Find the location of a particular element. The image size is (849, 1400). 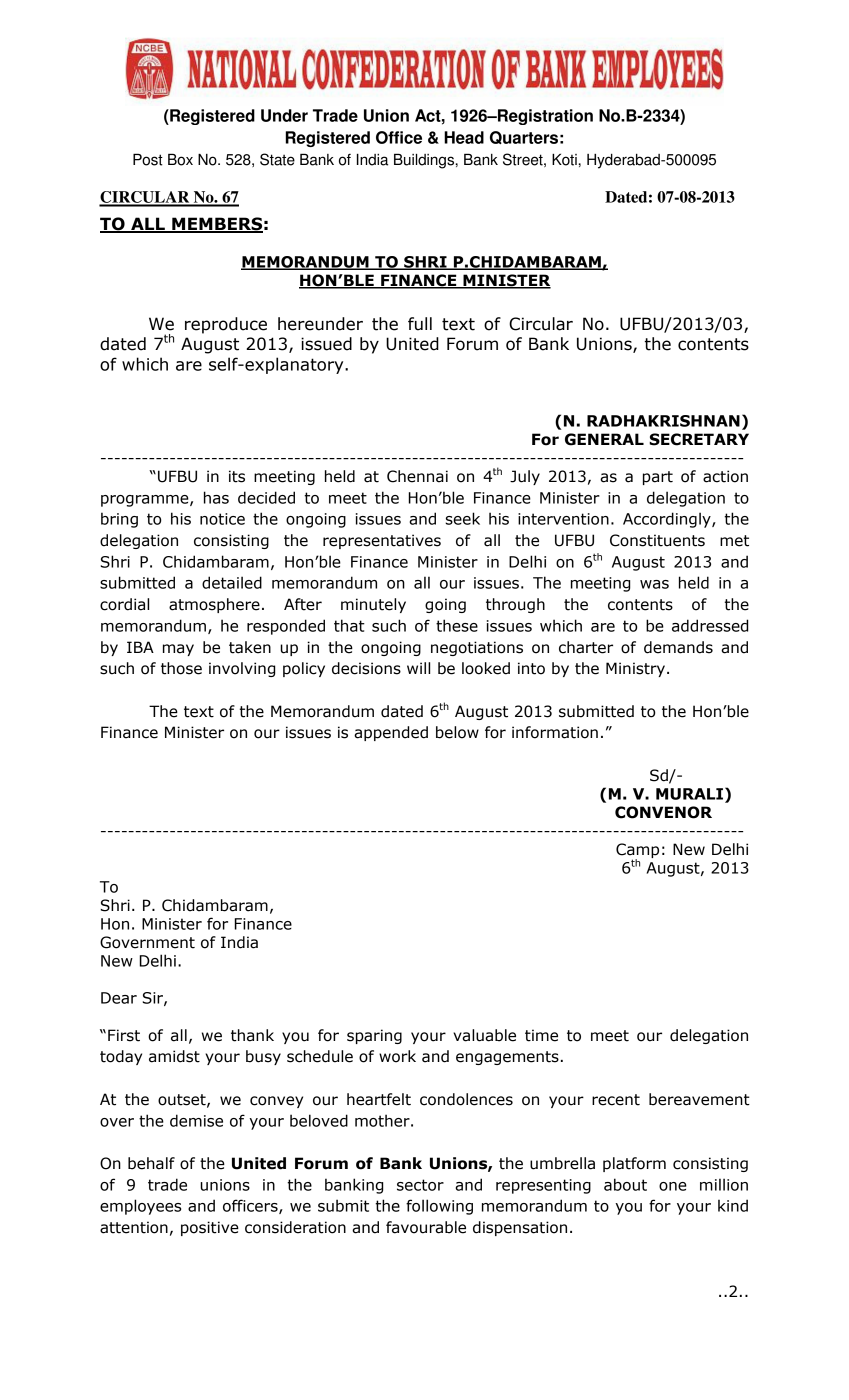

has is located at coordinates (216, 497).
